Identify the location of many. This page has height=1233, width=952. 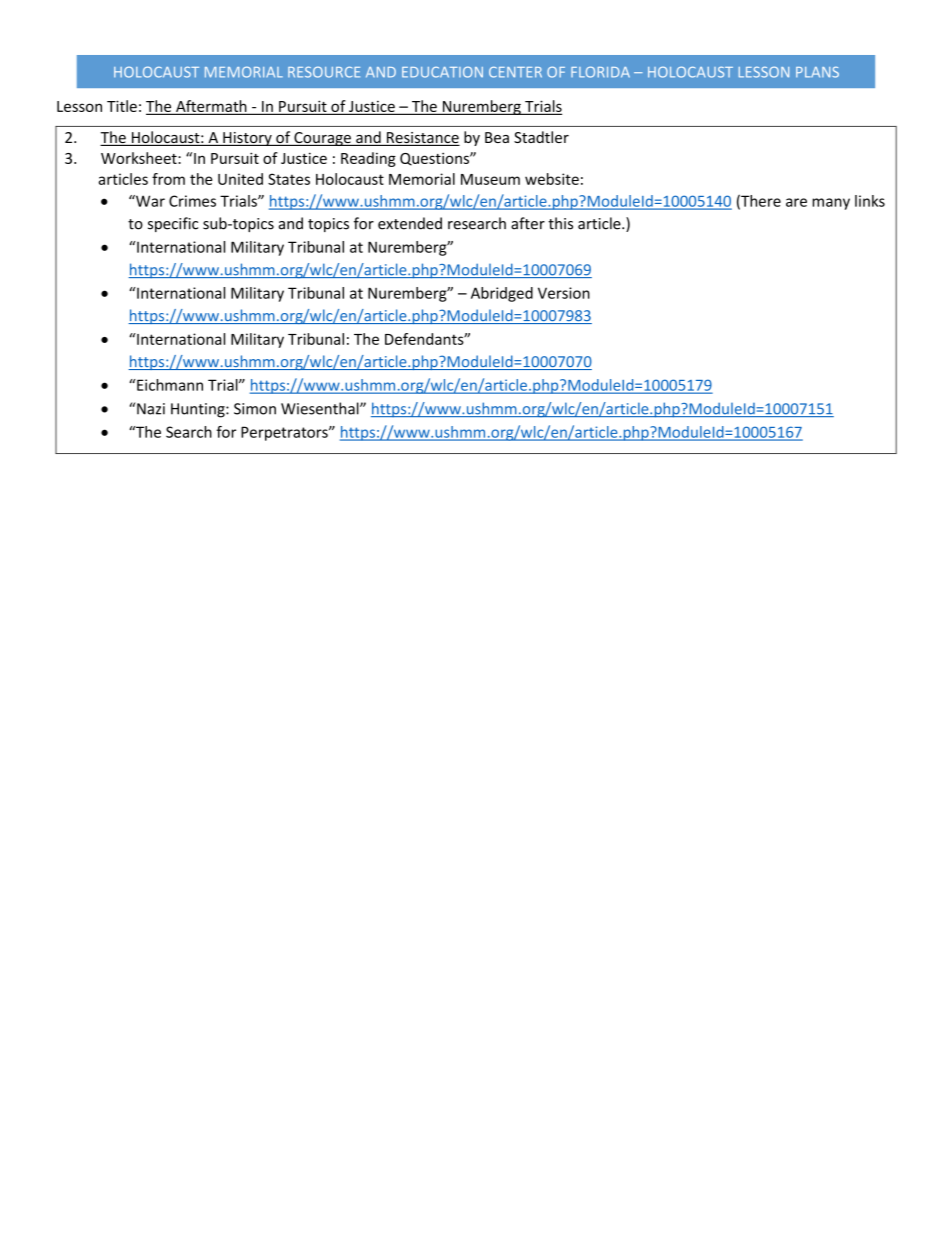
(831, 204).
